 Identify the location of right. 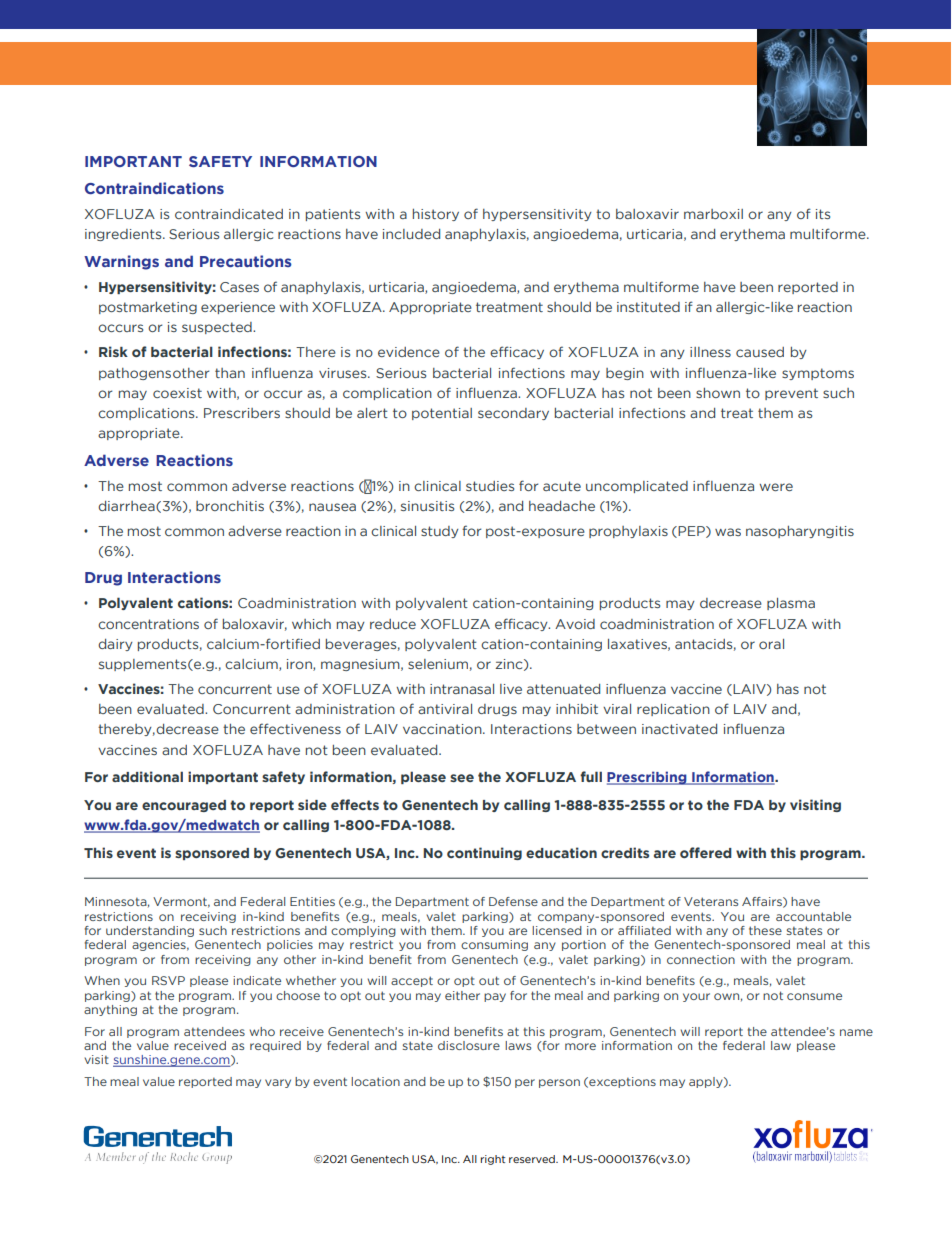
(493, 1160).
